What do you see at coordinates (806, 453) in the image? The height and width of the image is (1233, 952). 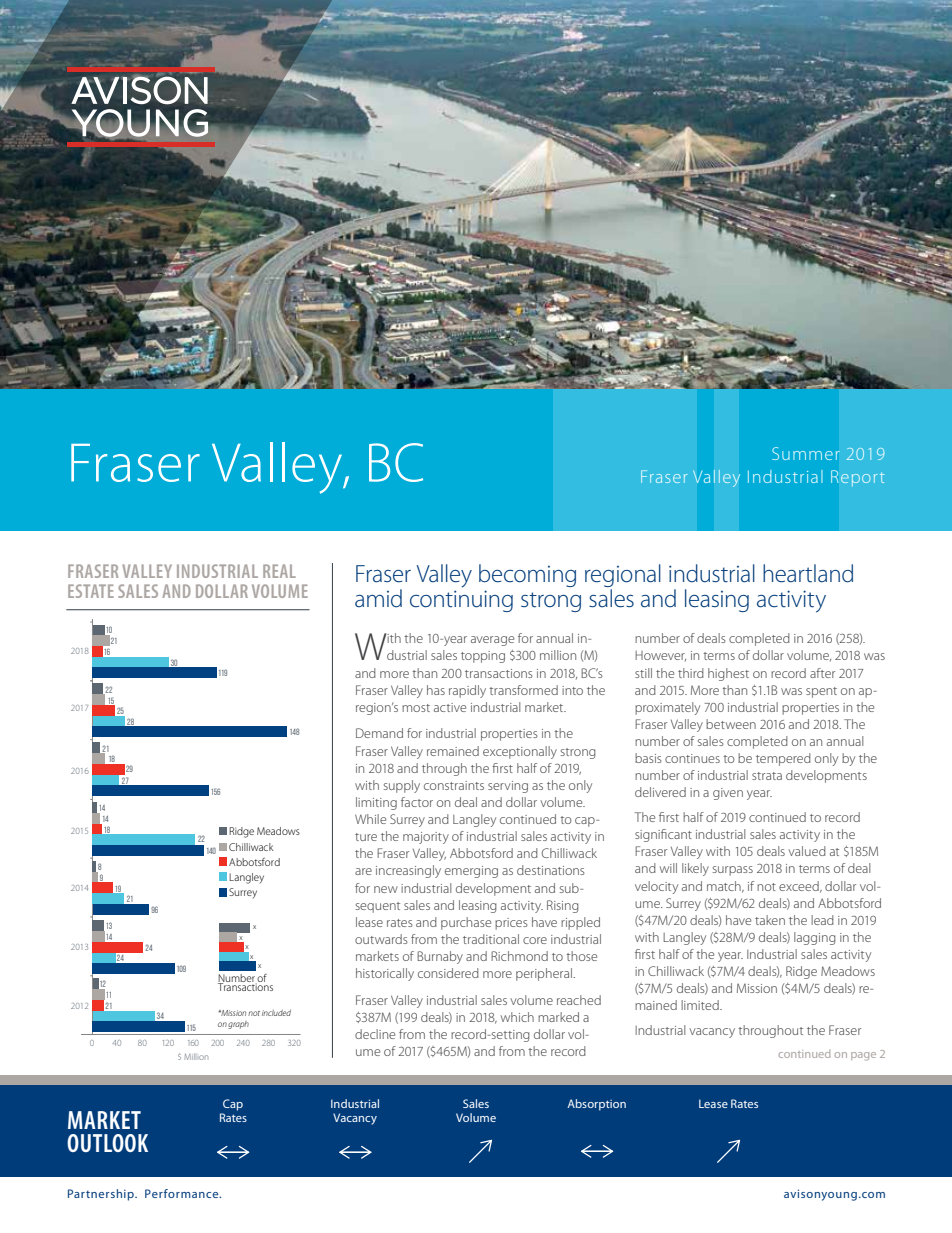 I see `Summer` at bounding box center [806, 453].
